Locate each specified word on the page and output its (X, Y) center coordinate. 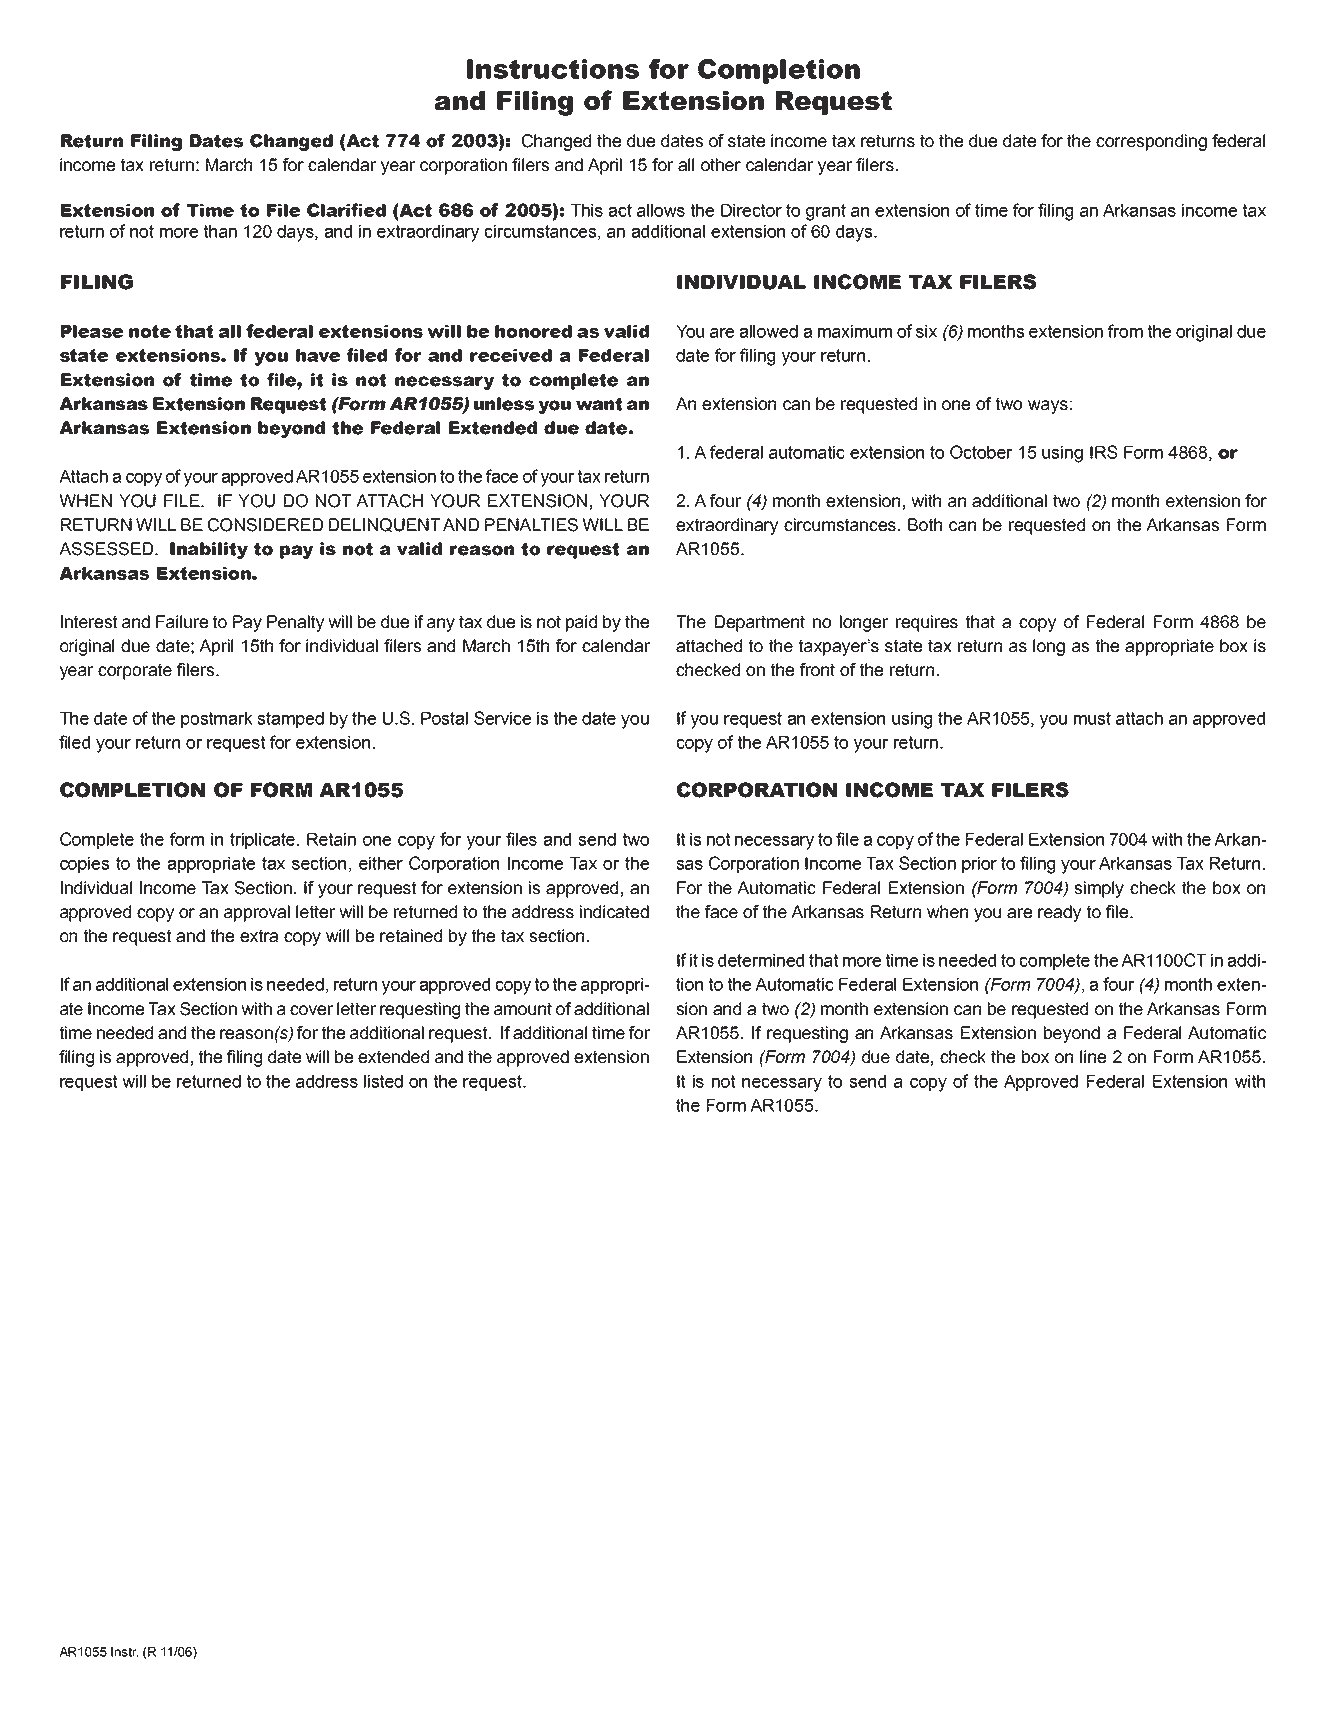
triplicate (264, 841)
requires (927, 623)
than (220, 231)
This (587, 210)
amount (523, 1009)
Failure (182, 622)
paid (581, 623)
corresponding (1151, 142)
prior (979, 865)
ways (1048, 407)
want (599, 404)
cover (311, 1010)
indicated (614, 912)
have (318, 355)
